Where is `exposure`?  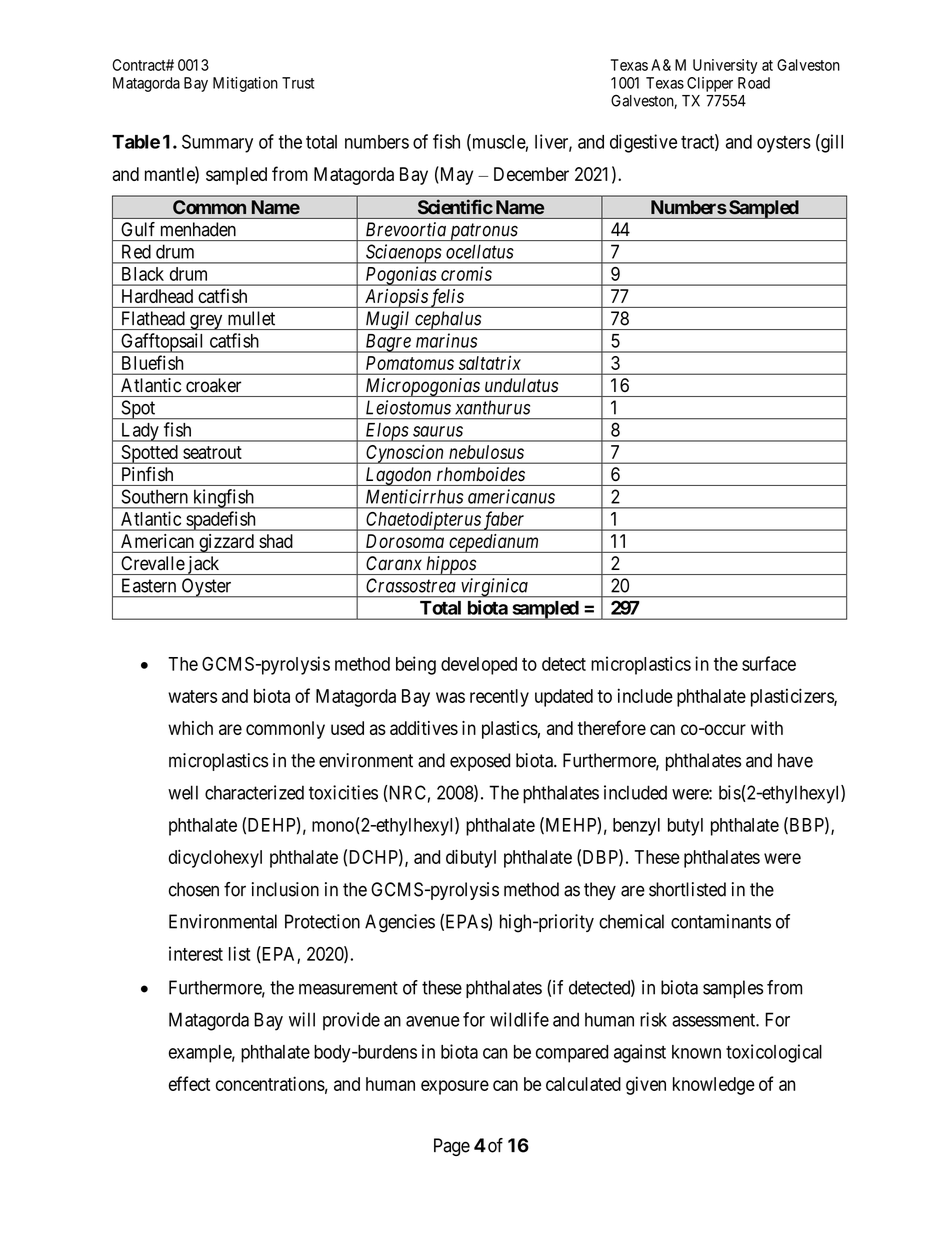
exposure is located at coordinates (455, 1087).
